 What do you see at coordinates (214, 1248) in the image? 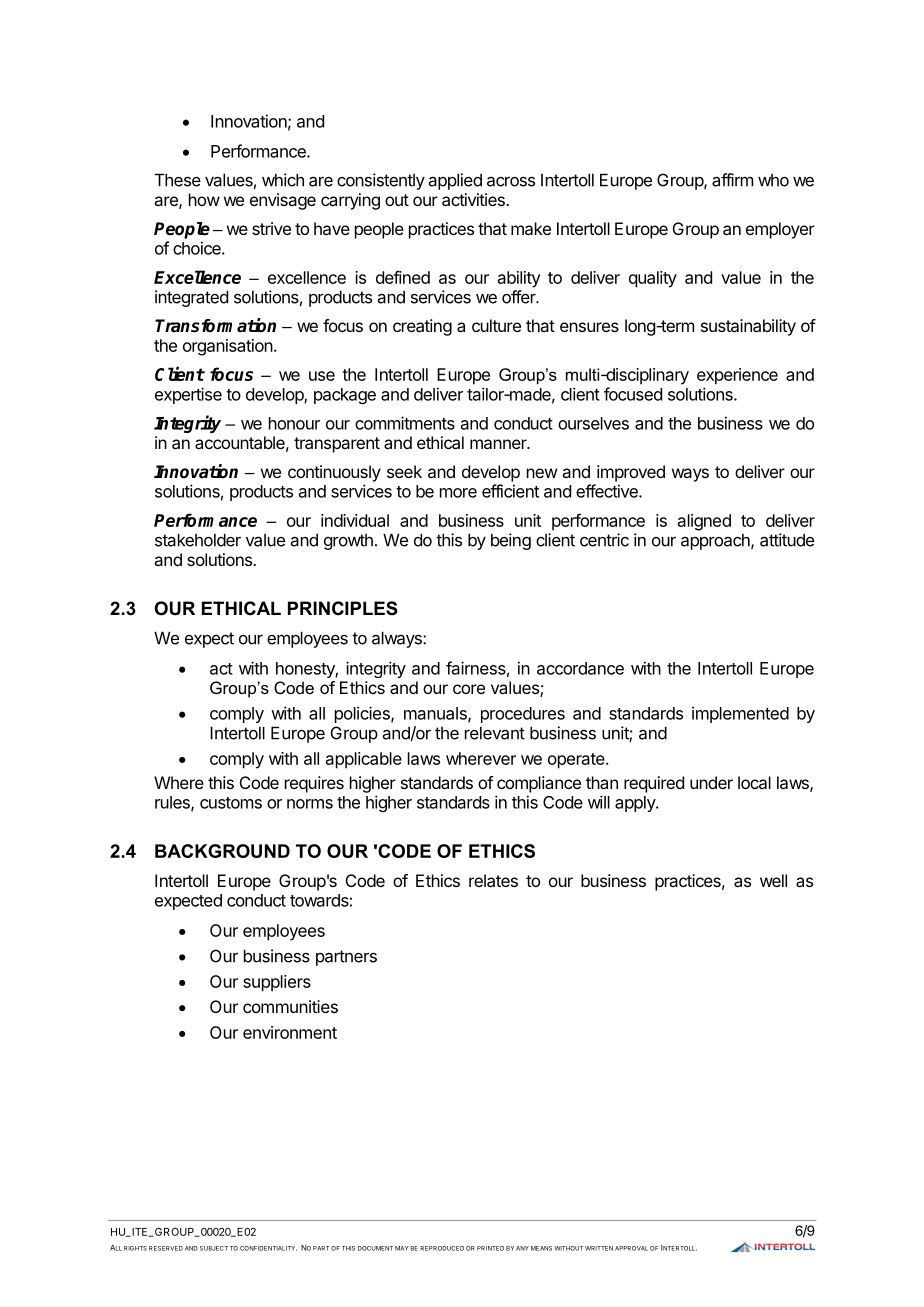
I see `SUBJECT` at bounding box center [214, 1248].
